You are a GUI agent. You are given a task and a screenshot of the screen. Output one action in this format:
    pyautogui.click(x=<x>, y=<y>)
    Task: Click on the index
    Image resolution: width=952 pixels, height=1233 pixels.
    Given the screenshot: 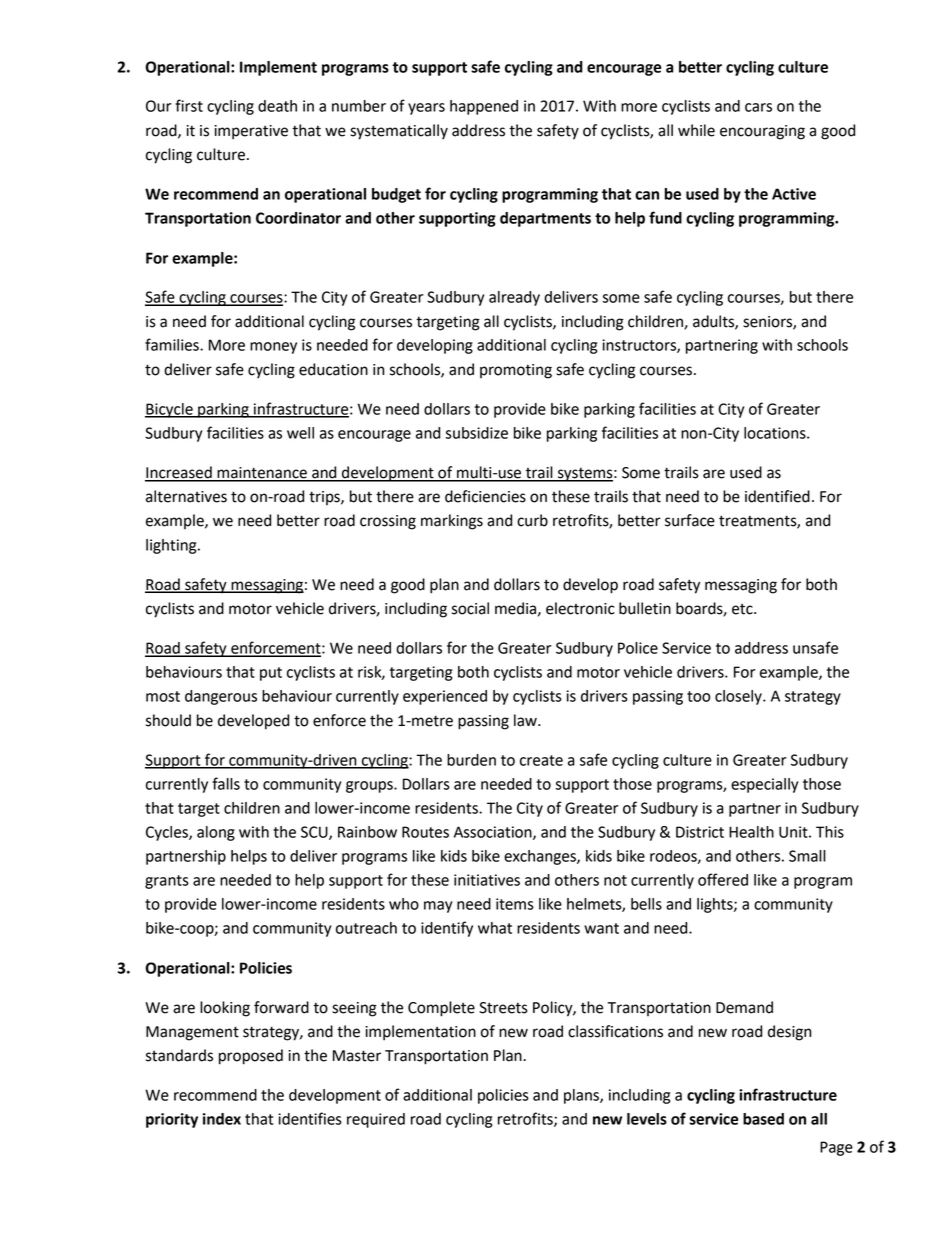 What is the action you would take?
    pyautogui.click(x=222, y=1119)
